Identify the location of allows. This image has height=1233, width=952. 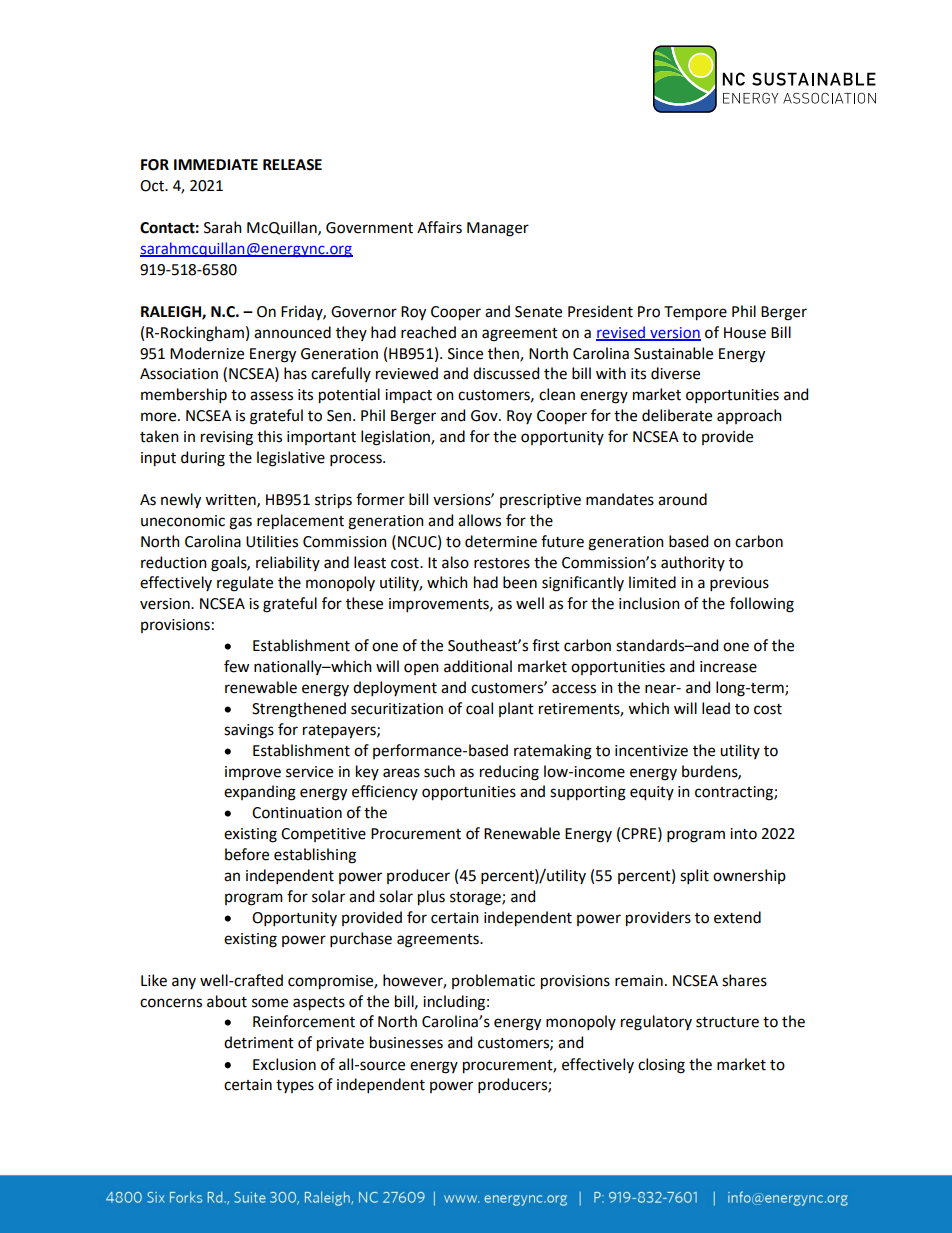
(479, 520).
